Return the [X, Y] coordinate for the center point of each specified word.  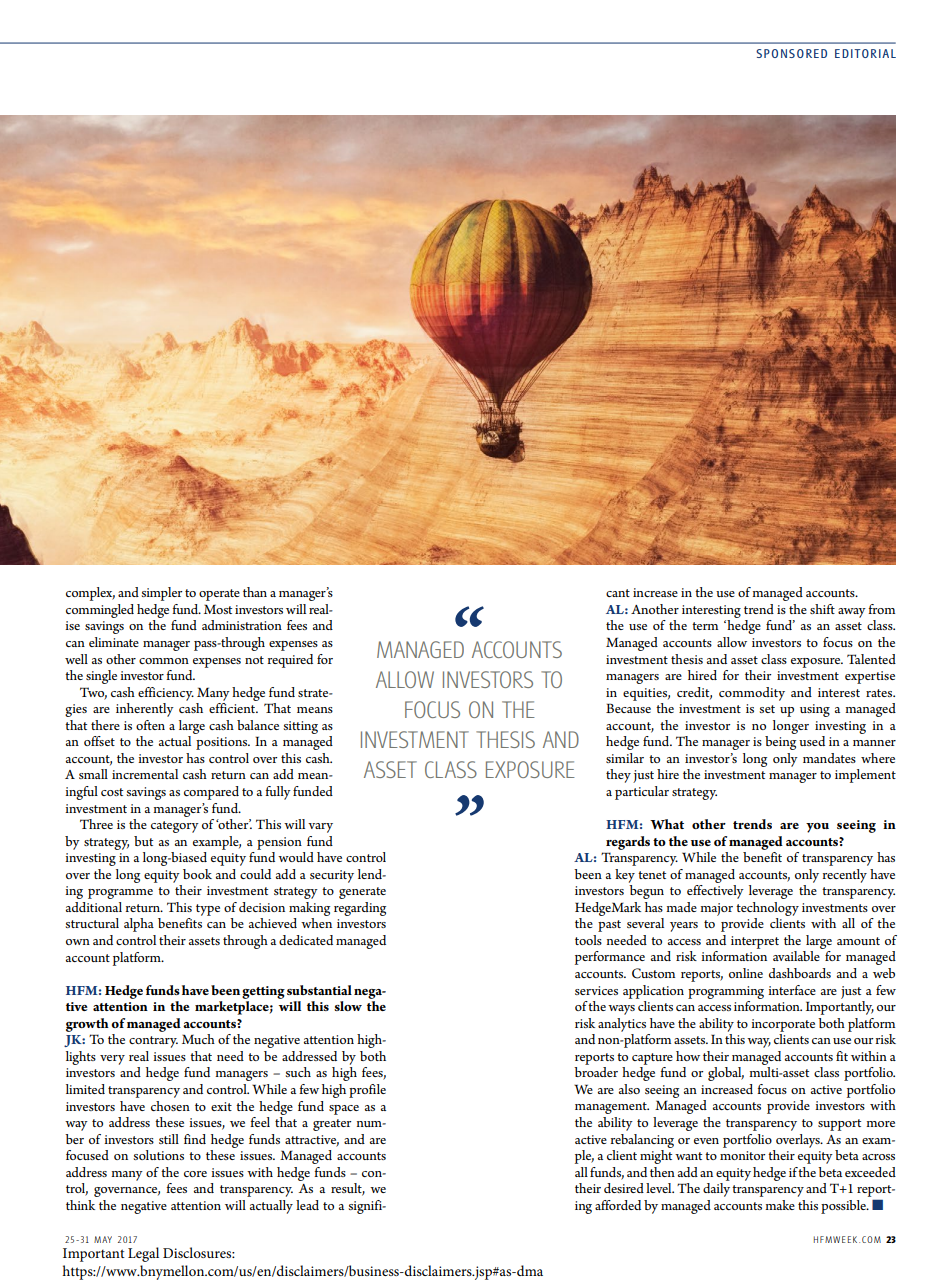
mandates [829, 758]
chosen [170, 1106]
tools [588, 940]
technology [767, 909]
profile [367, 1091]
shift [822, 609]
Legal [143, 1254]
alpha [139, 925]
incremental [145, 774]
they [618, 776]
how [688, 1056]
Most [218, 609]
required [290, 661]
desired [624, 1188]
